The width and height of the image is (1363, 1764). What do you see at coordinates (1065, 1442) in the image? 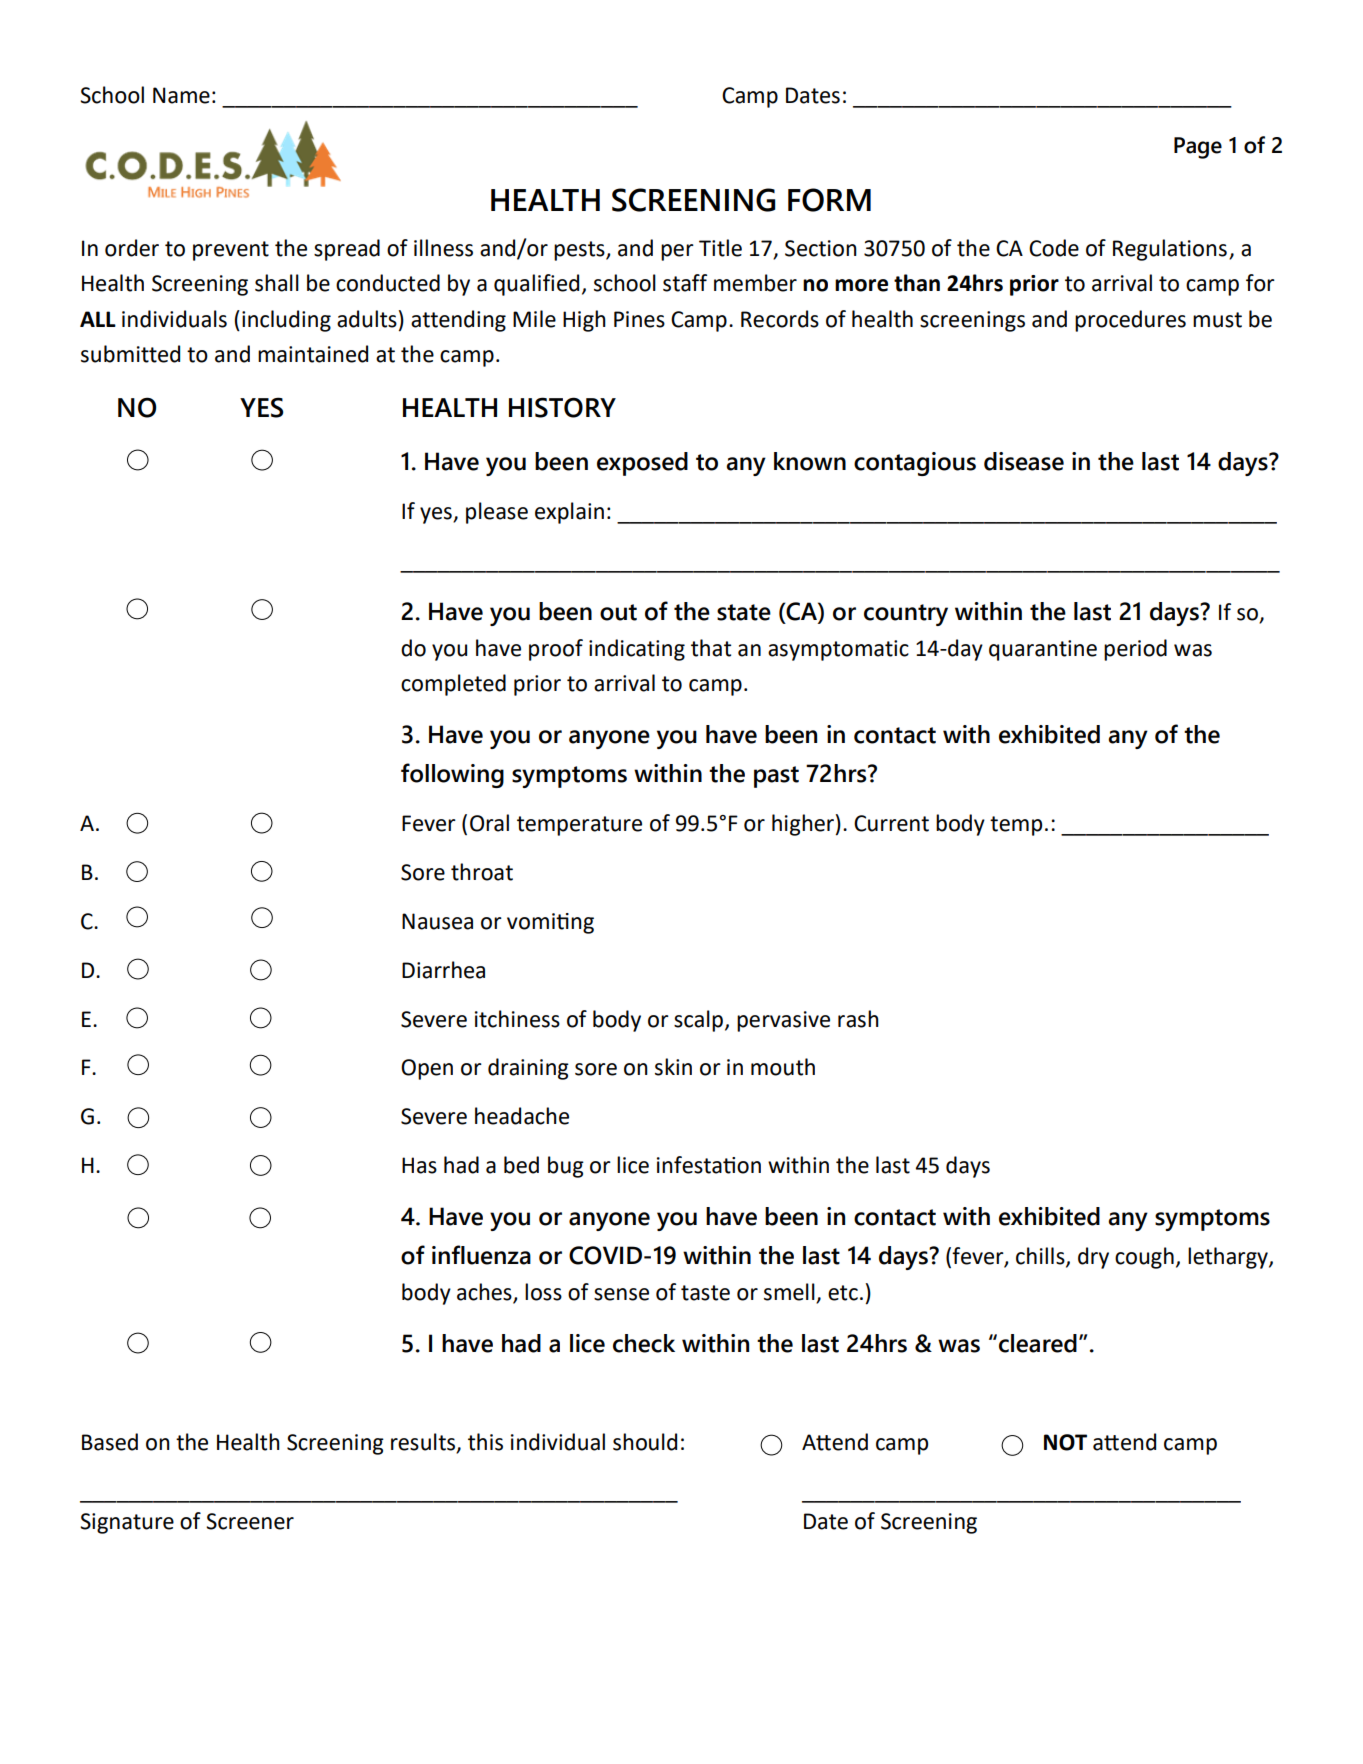
I see `NOT` at bounding box center [1065, 1442].
